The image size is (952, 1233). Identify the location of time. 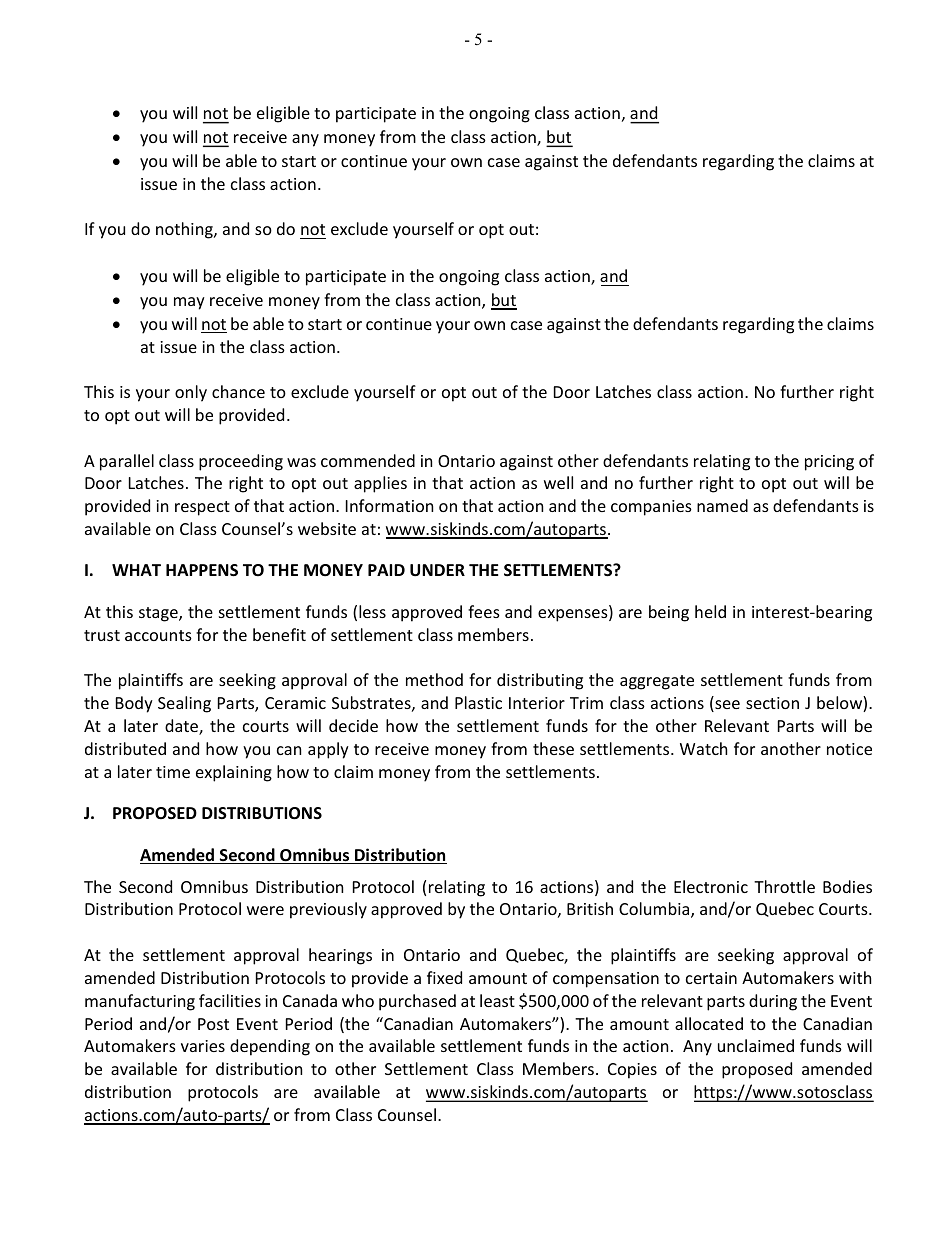
(173, 772).
